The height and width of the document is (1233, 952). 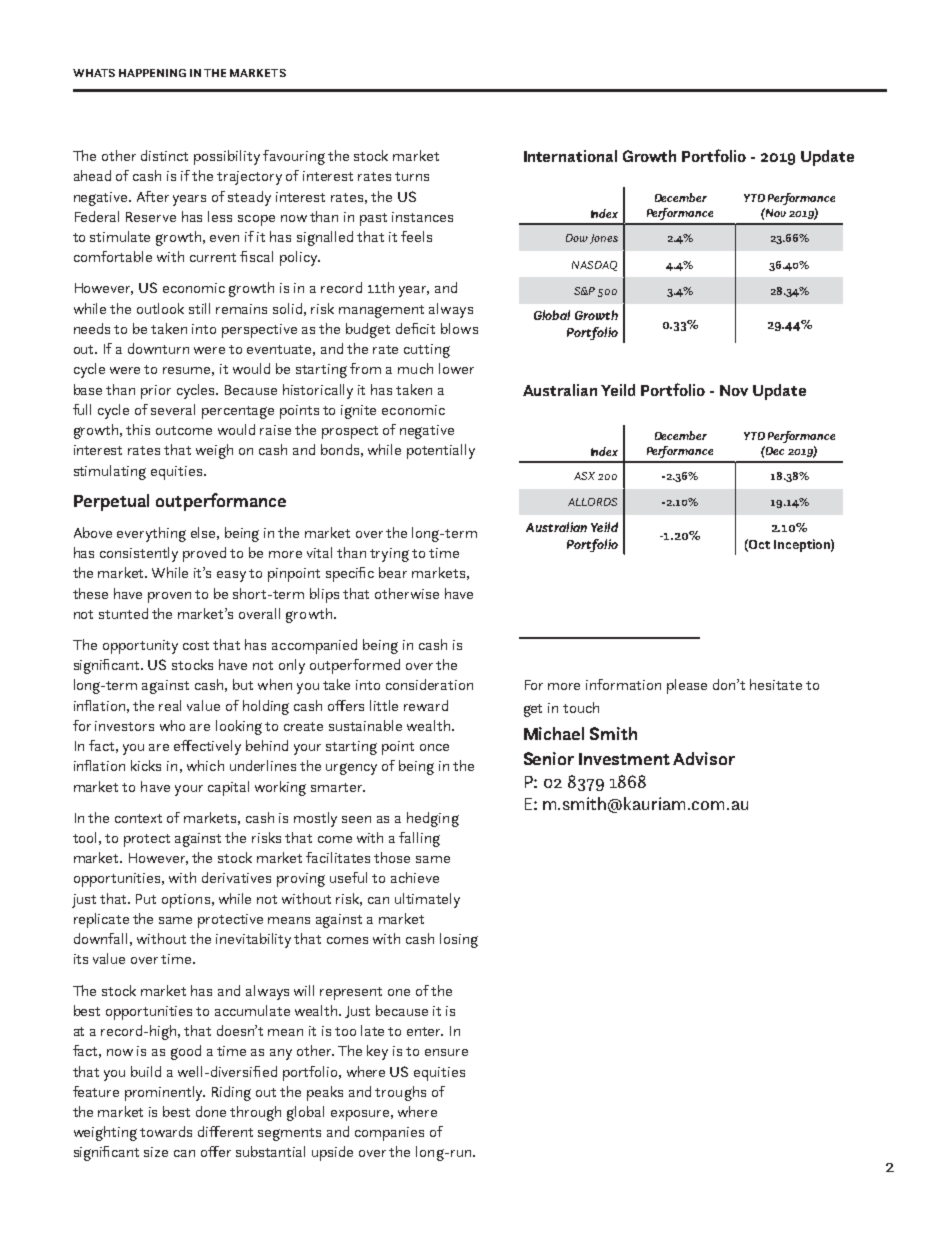 What do you see at coordinates (389, 1134) in the document?
I see `companies` at bounding box center [389, 1134].
